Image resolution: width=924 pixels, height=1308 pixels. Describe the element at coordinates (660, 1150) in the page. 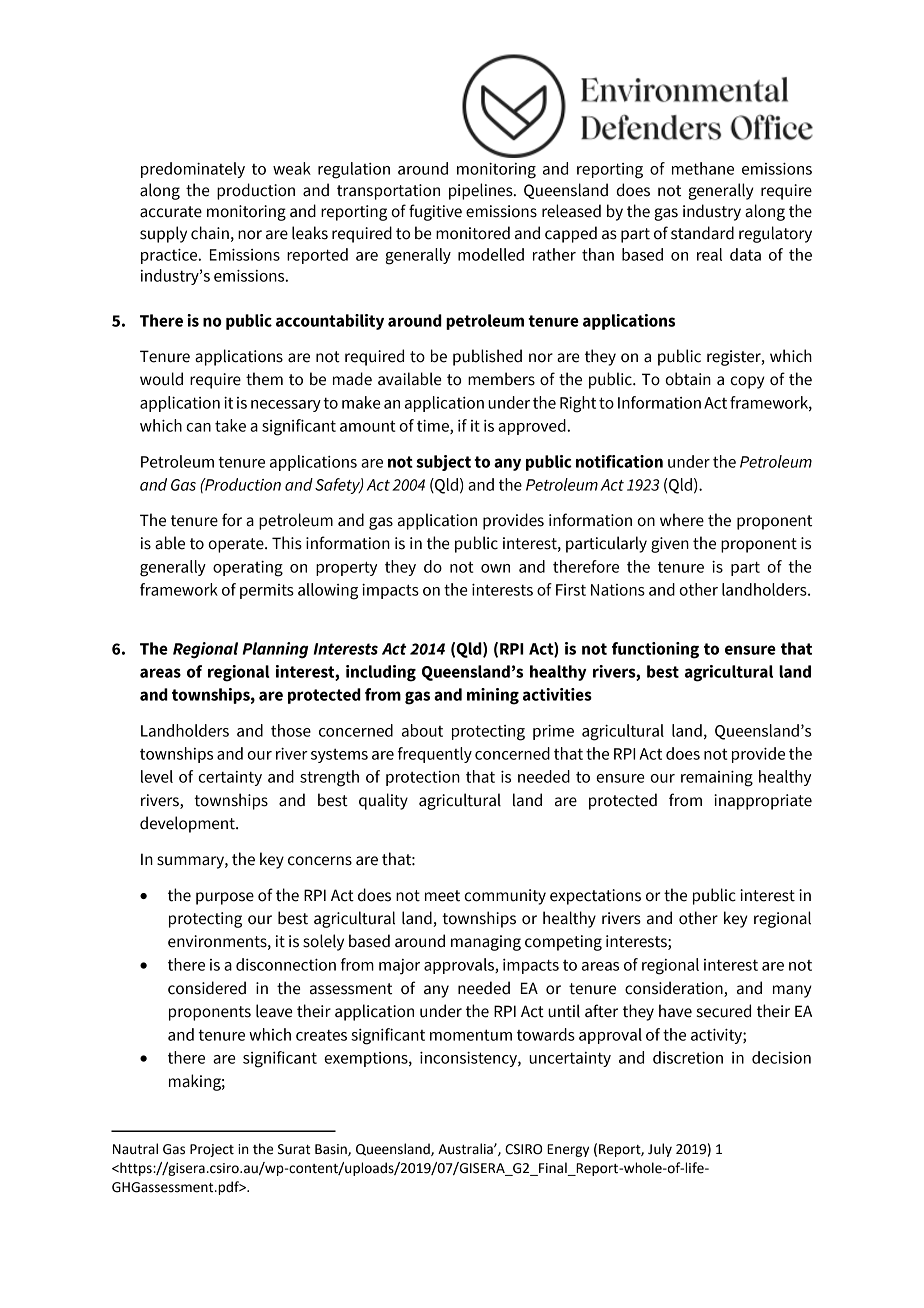

I see `July` at that location.
